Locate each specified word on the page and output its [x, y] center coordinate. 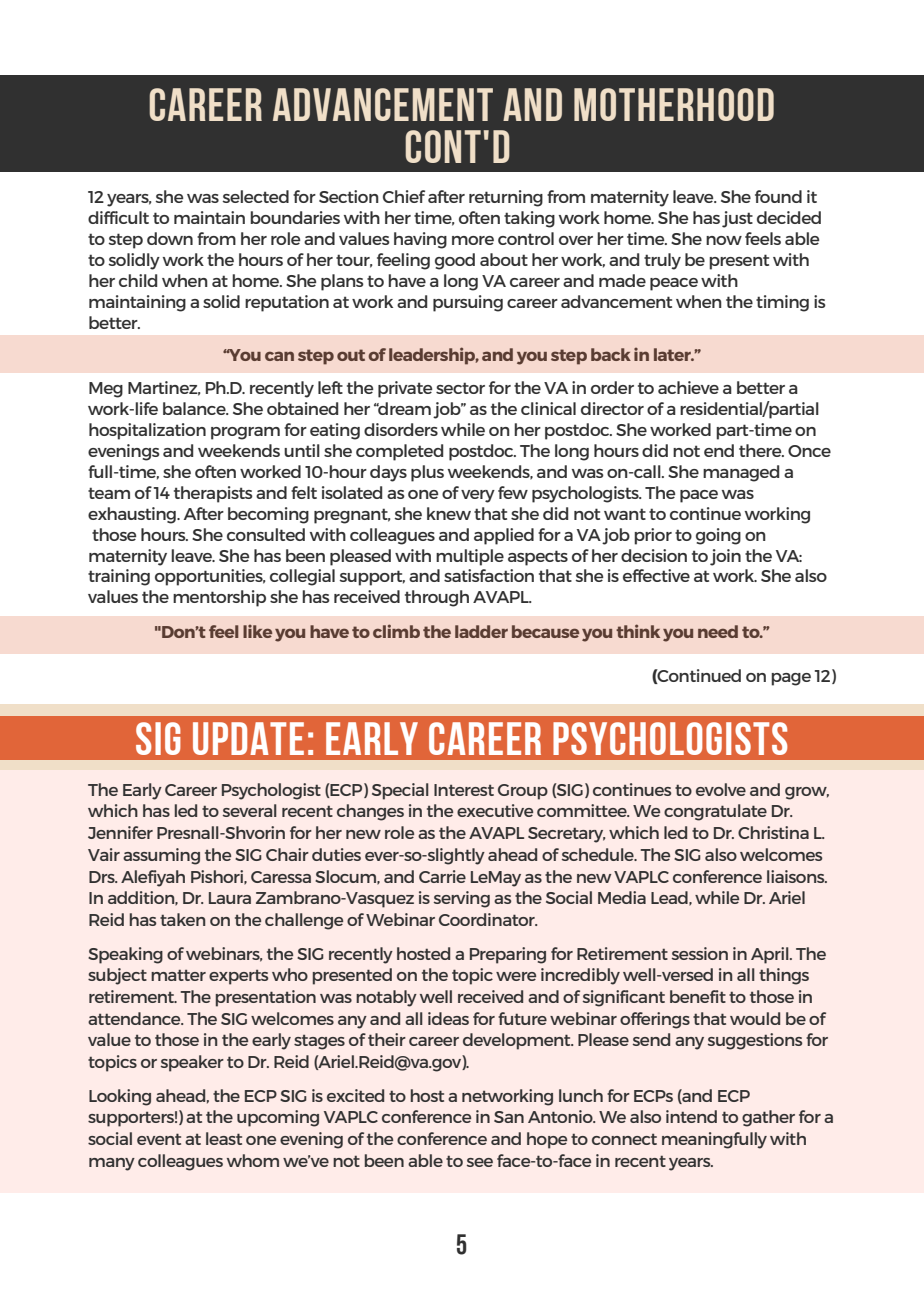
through [437, 598]
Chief [404, 196]
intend [691, 1116]
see [480, 1162]
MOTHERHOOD [674, 104]
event [159, 1139]
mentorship [219, 598]
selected [256, 196]
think [638, 631]
